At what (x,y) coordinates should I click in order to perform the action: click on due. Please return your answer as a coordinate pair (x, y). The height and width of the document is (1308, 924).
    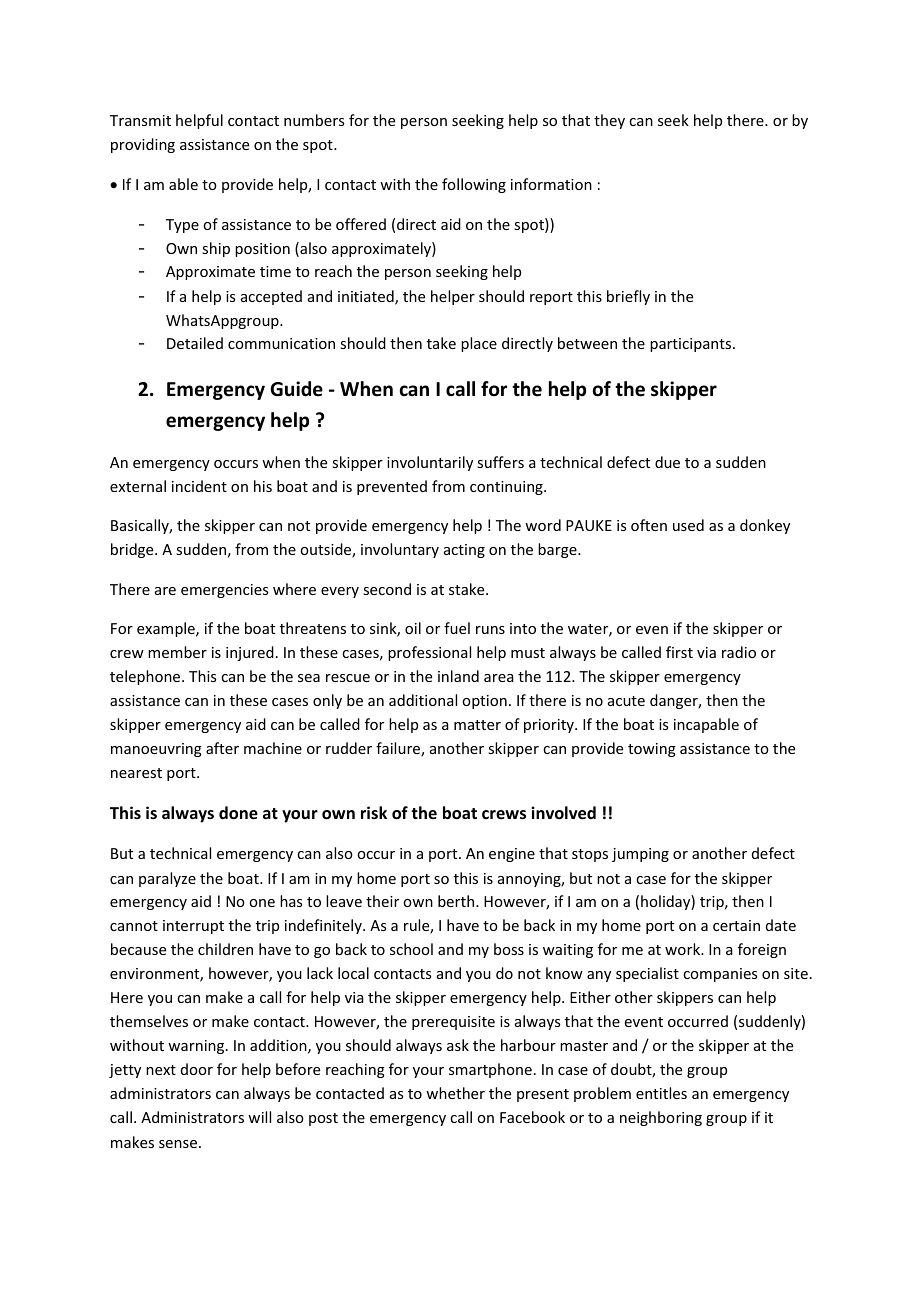
    Looking at the image, I should click on (667, 462).
